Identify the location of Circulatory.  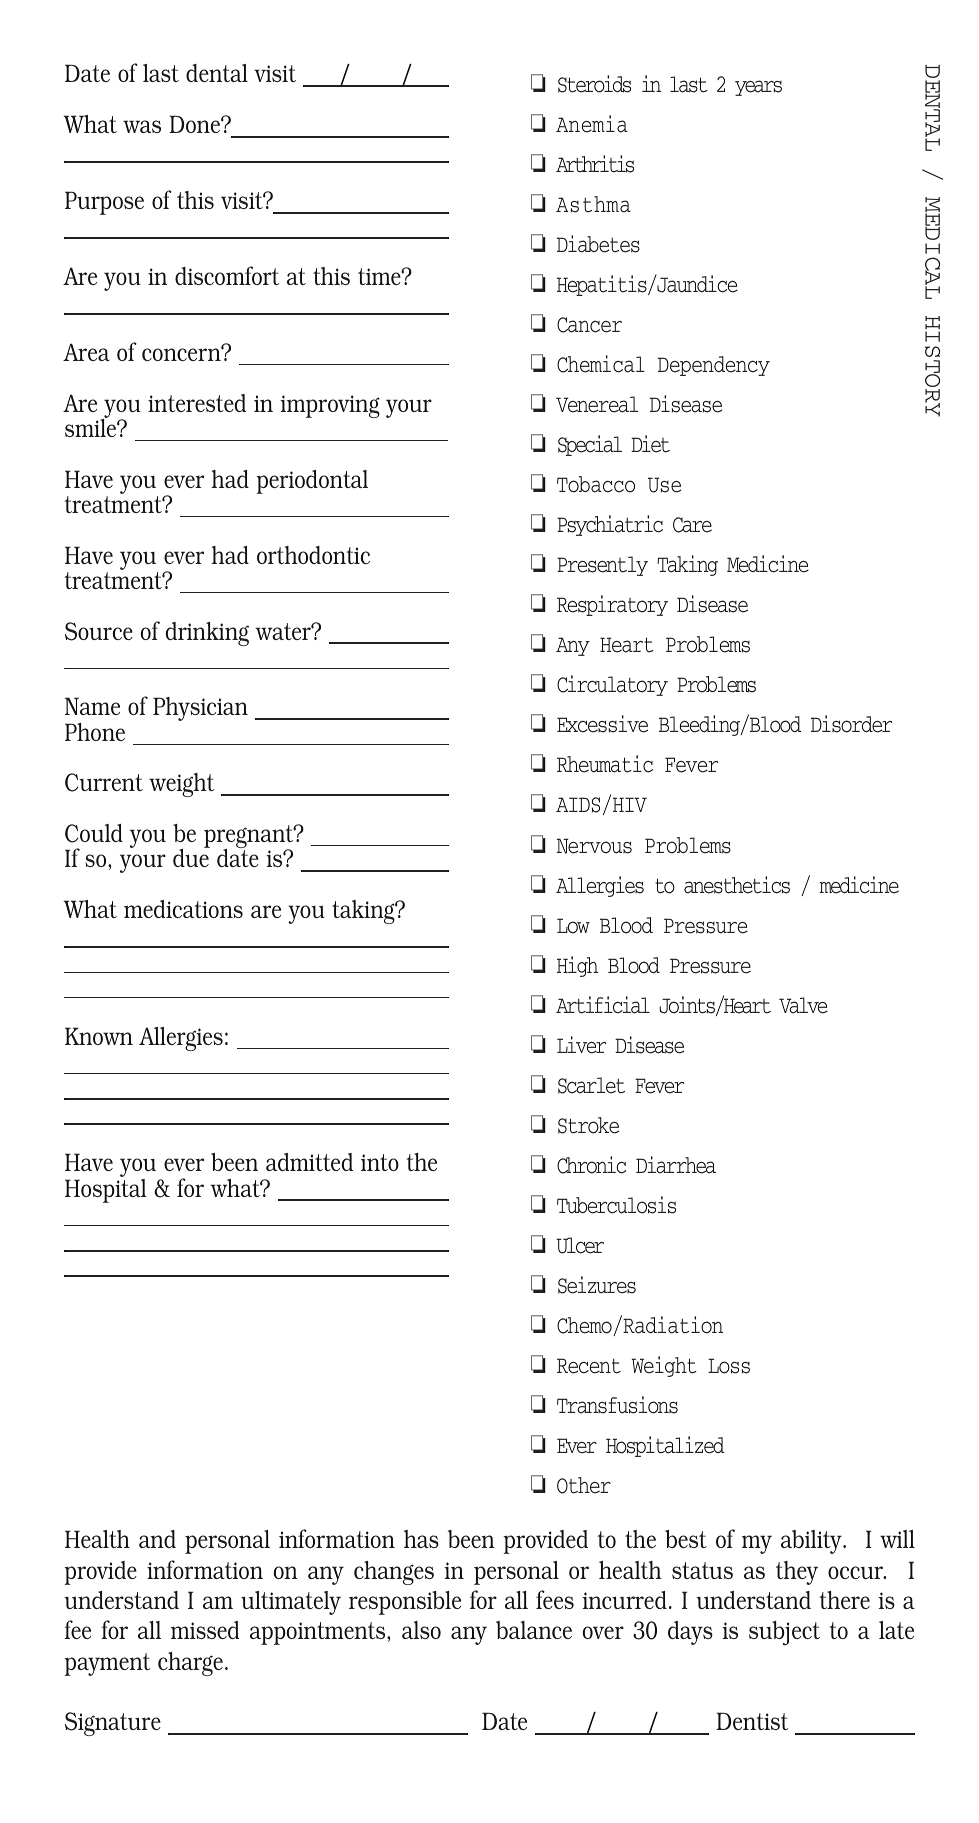
(612, 685).
